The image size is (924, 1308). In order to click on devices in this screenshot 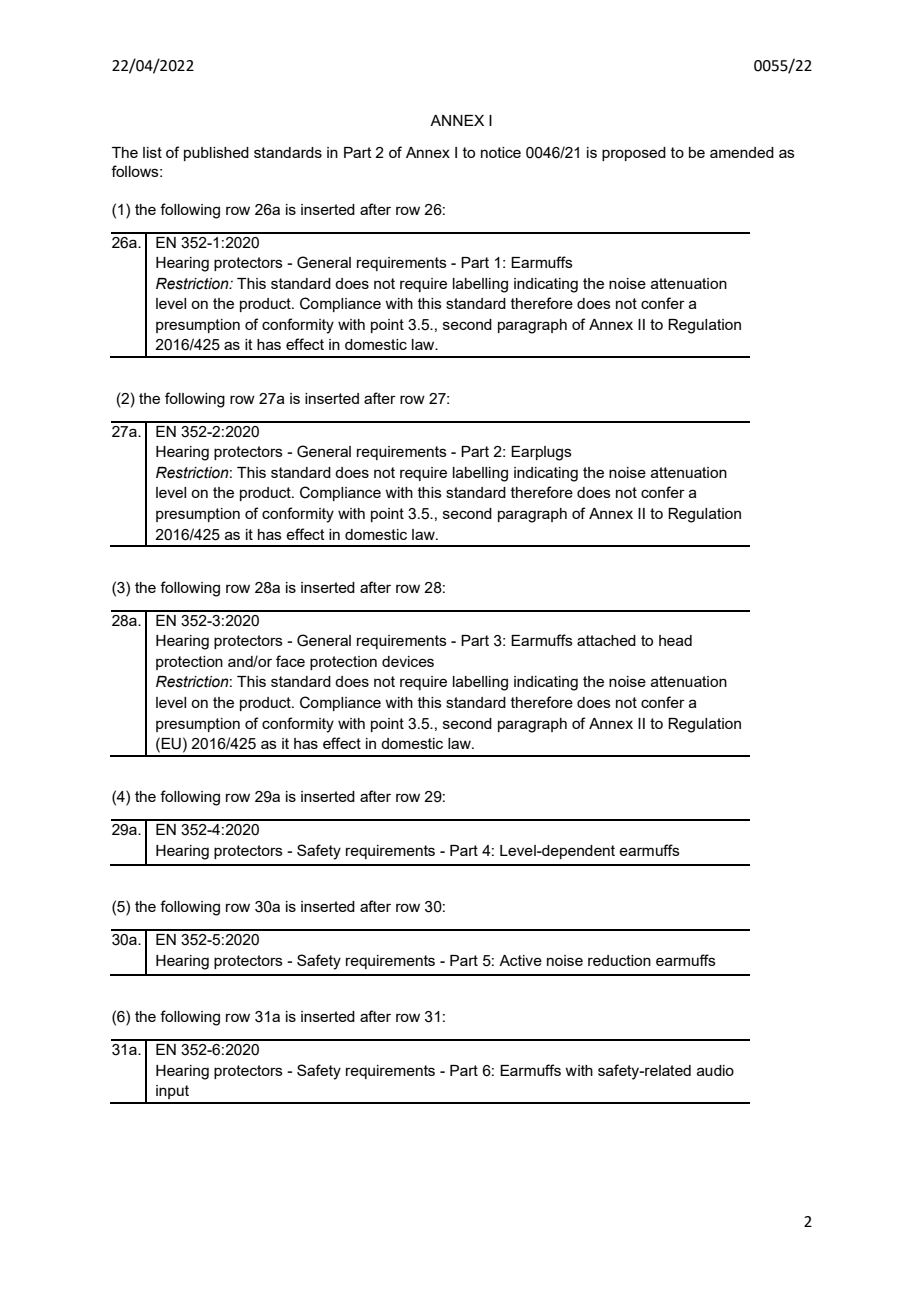, I will do `click(408, 661)`.
